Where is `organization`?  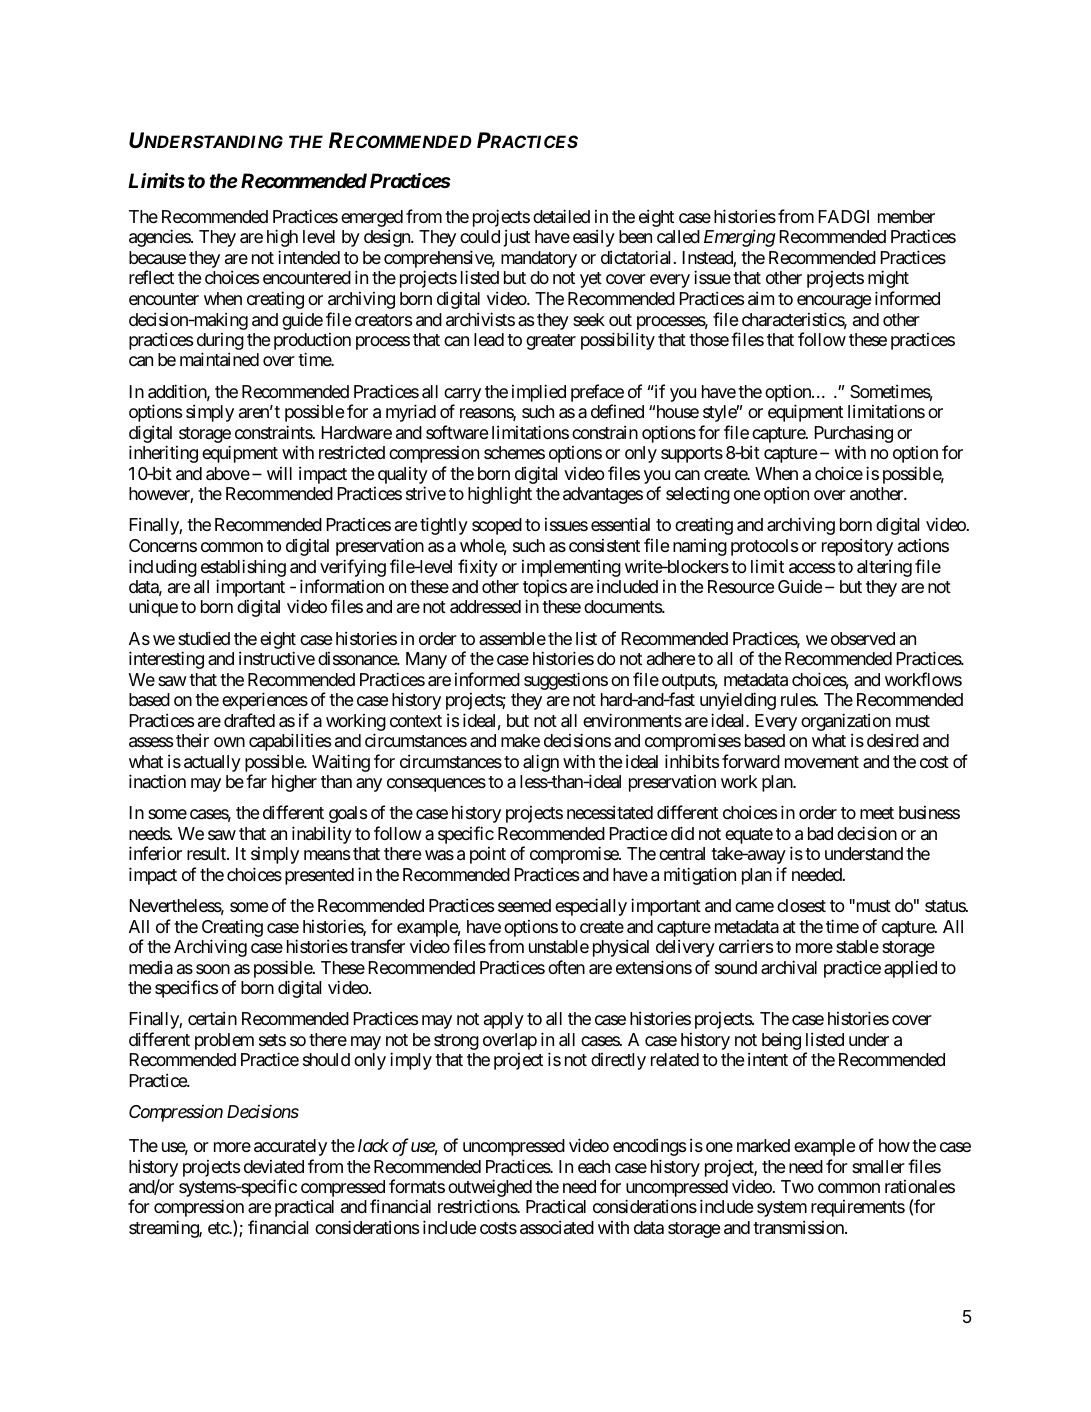 organization is located at coordinates (846, 723).
